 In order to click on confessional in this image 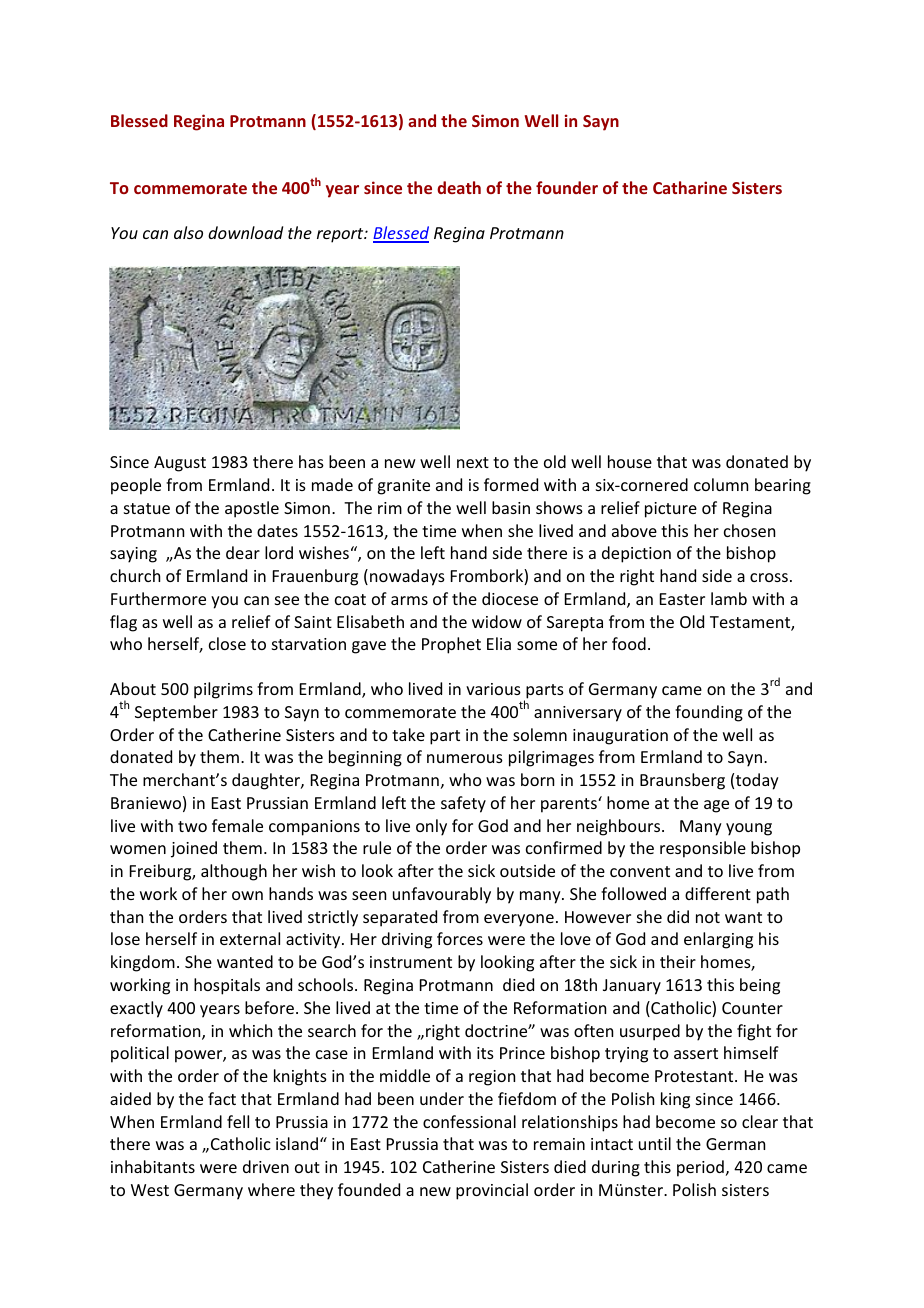, I will do `click(469, 1121)`.
